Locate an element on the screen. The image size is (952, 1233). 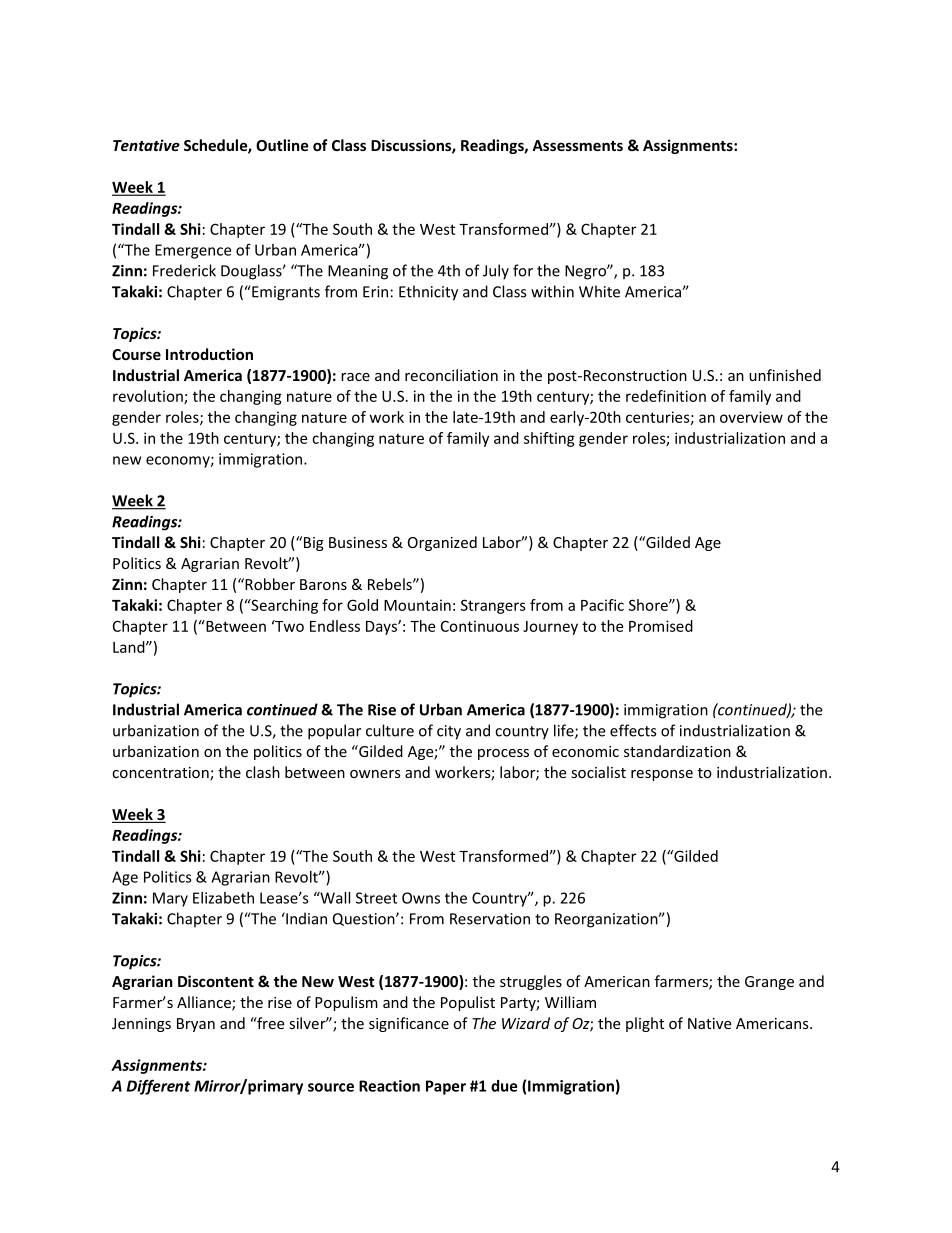
Bryan is located at coordinates (196, 1025).
